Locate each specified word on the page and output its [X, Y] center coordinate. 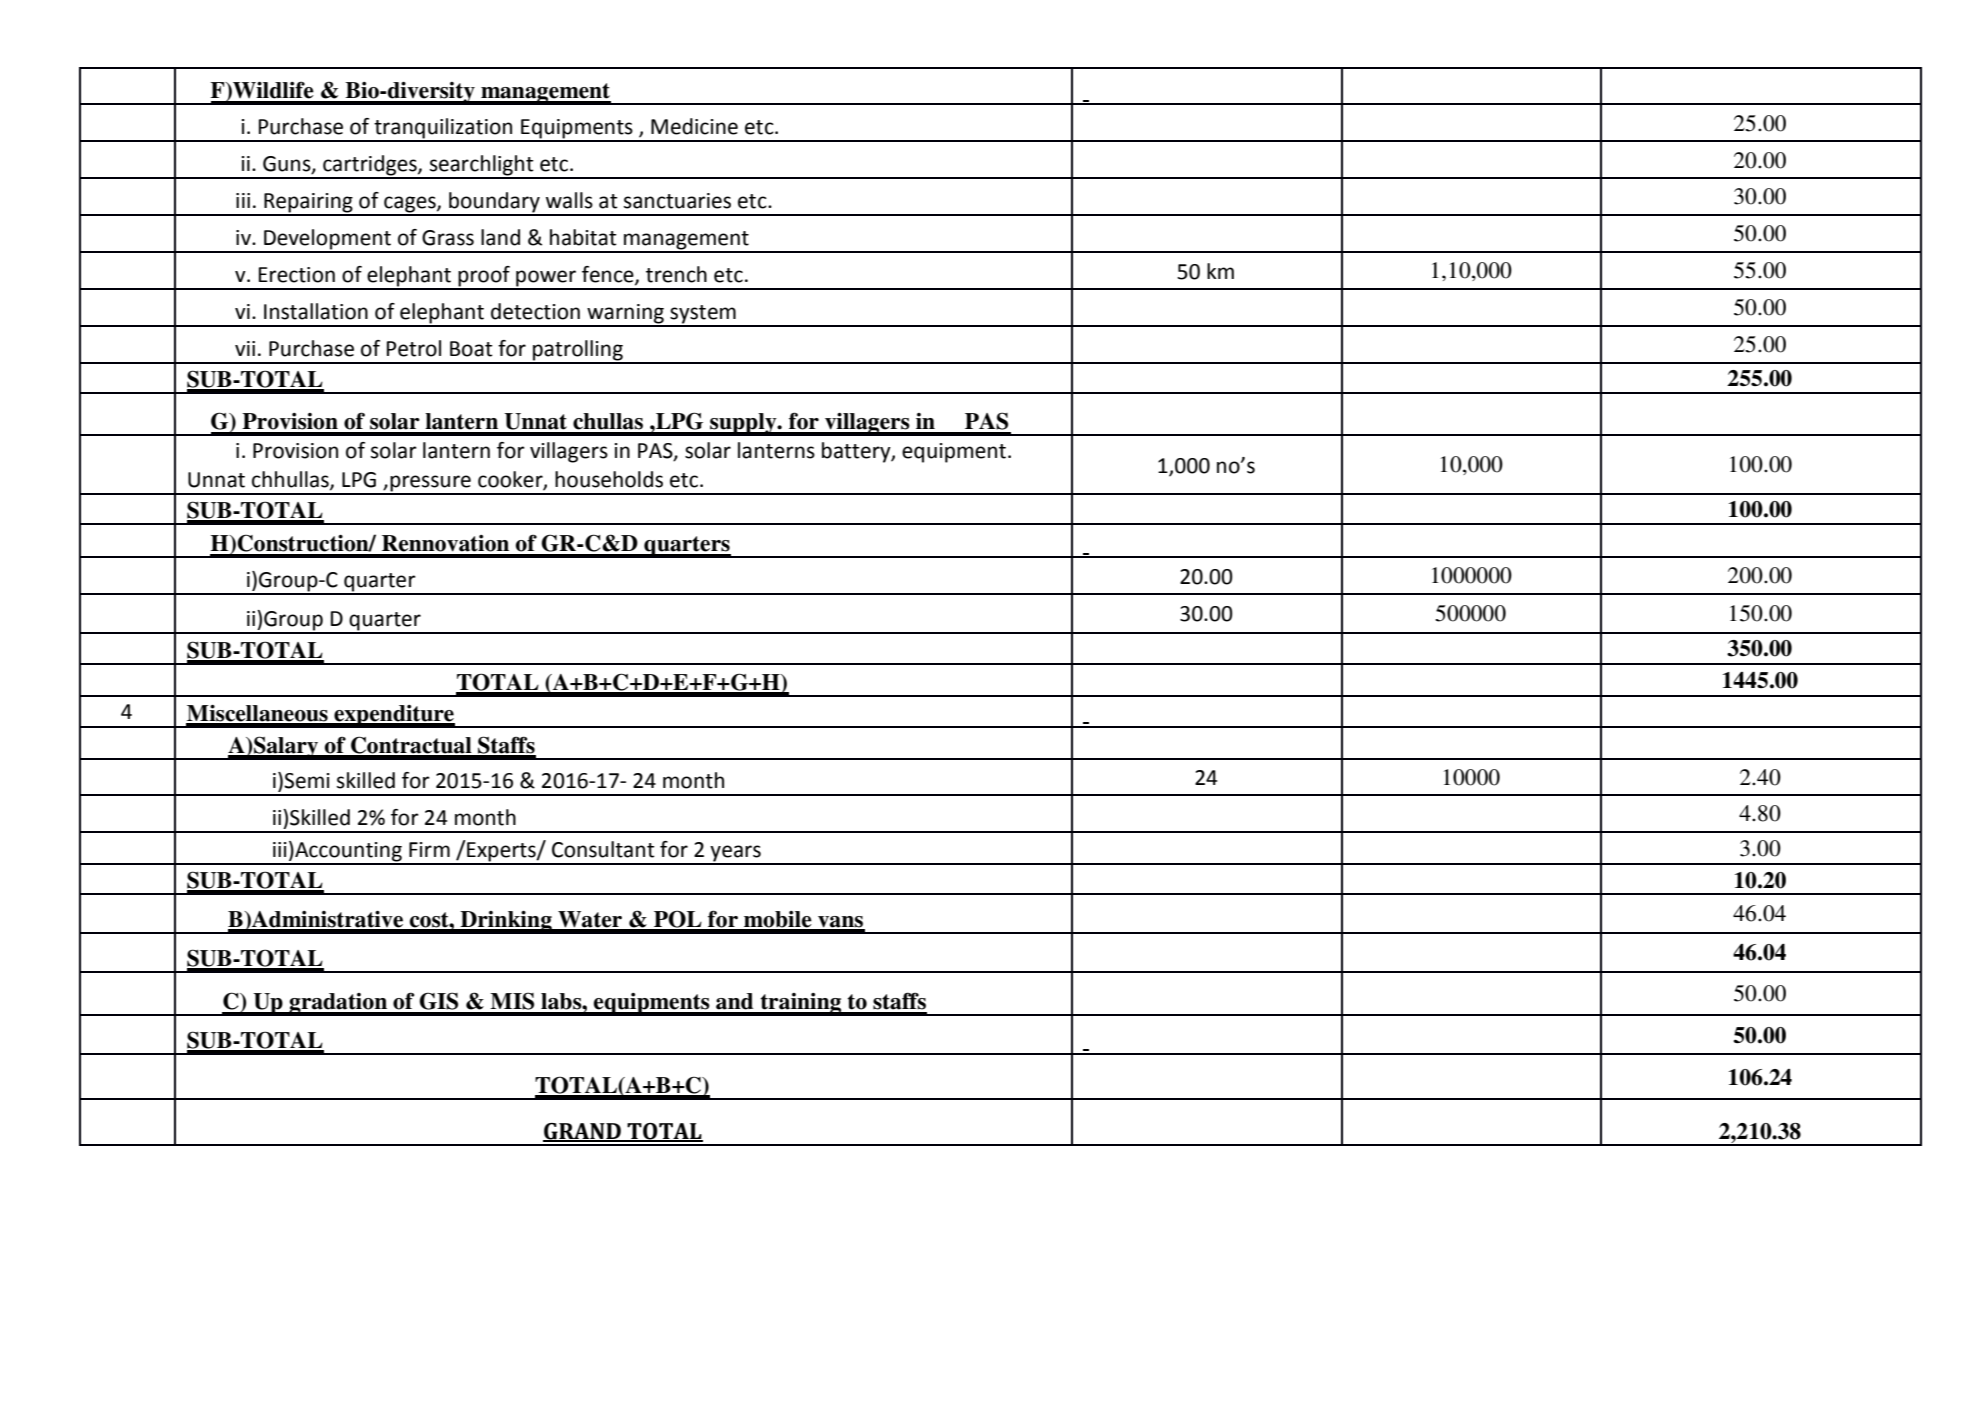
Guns [288, 165]
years [736, 854]
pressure [430, 484]
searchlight [482, 166]
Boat [471, 349]
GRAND [583, 1132]
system [703, 315]
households [609, 479]
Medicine [694, 126]
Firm [429, 849]
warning [625, 315]
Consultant [603, 849]
